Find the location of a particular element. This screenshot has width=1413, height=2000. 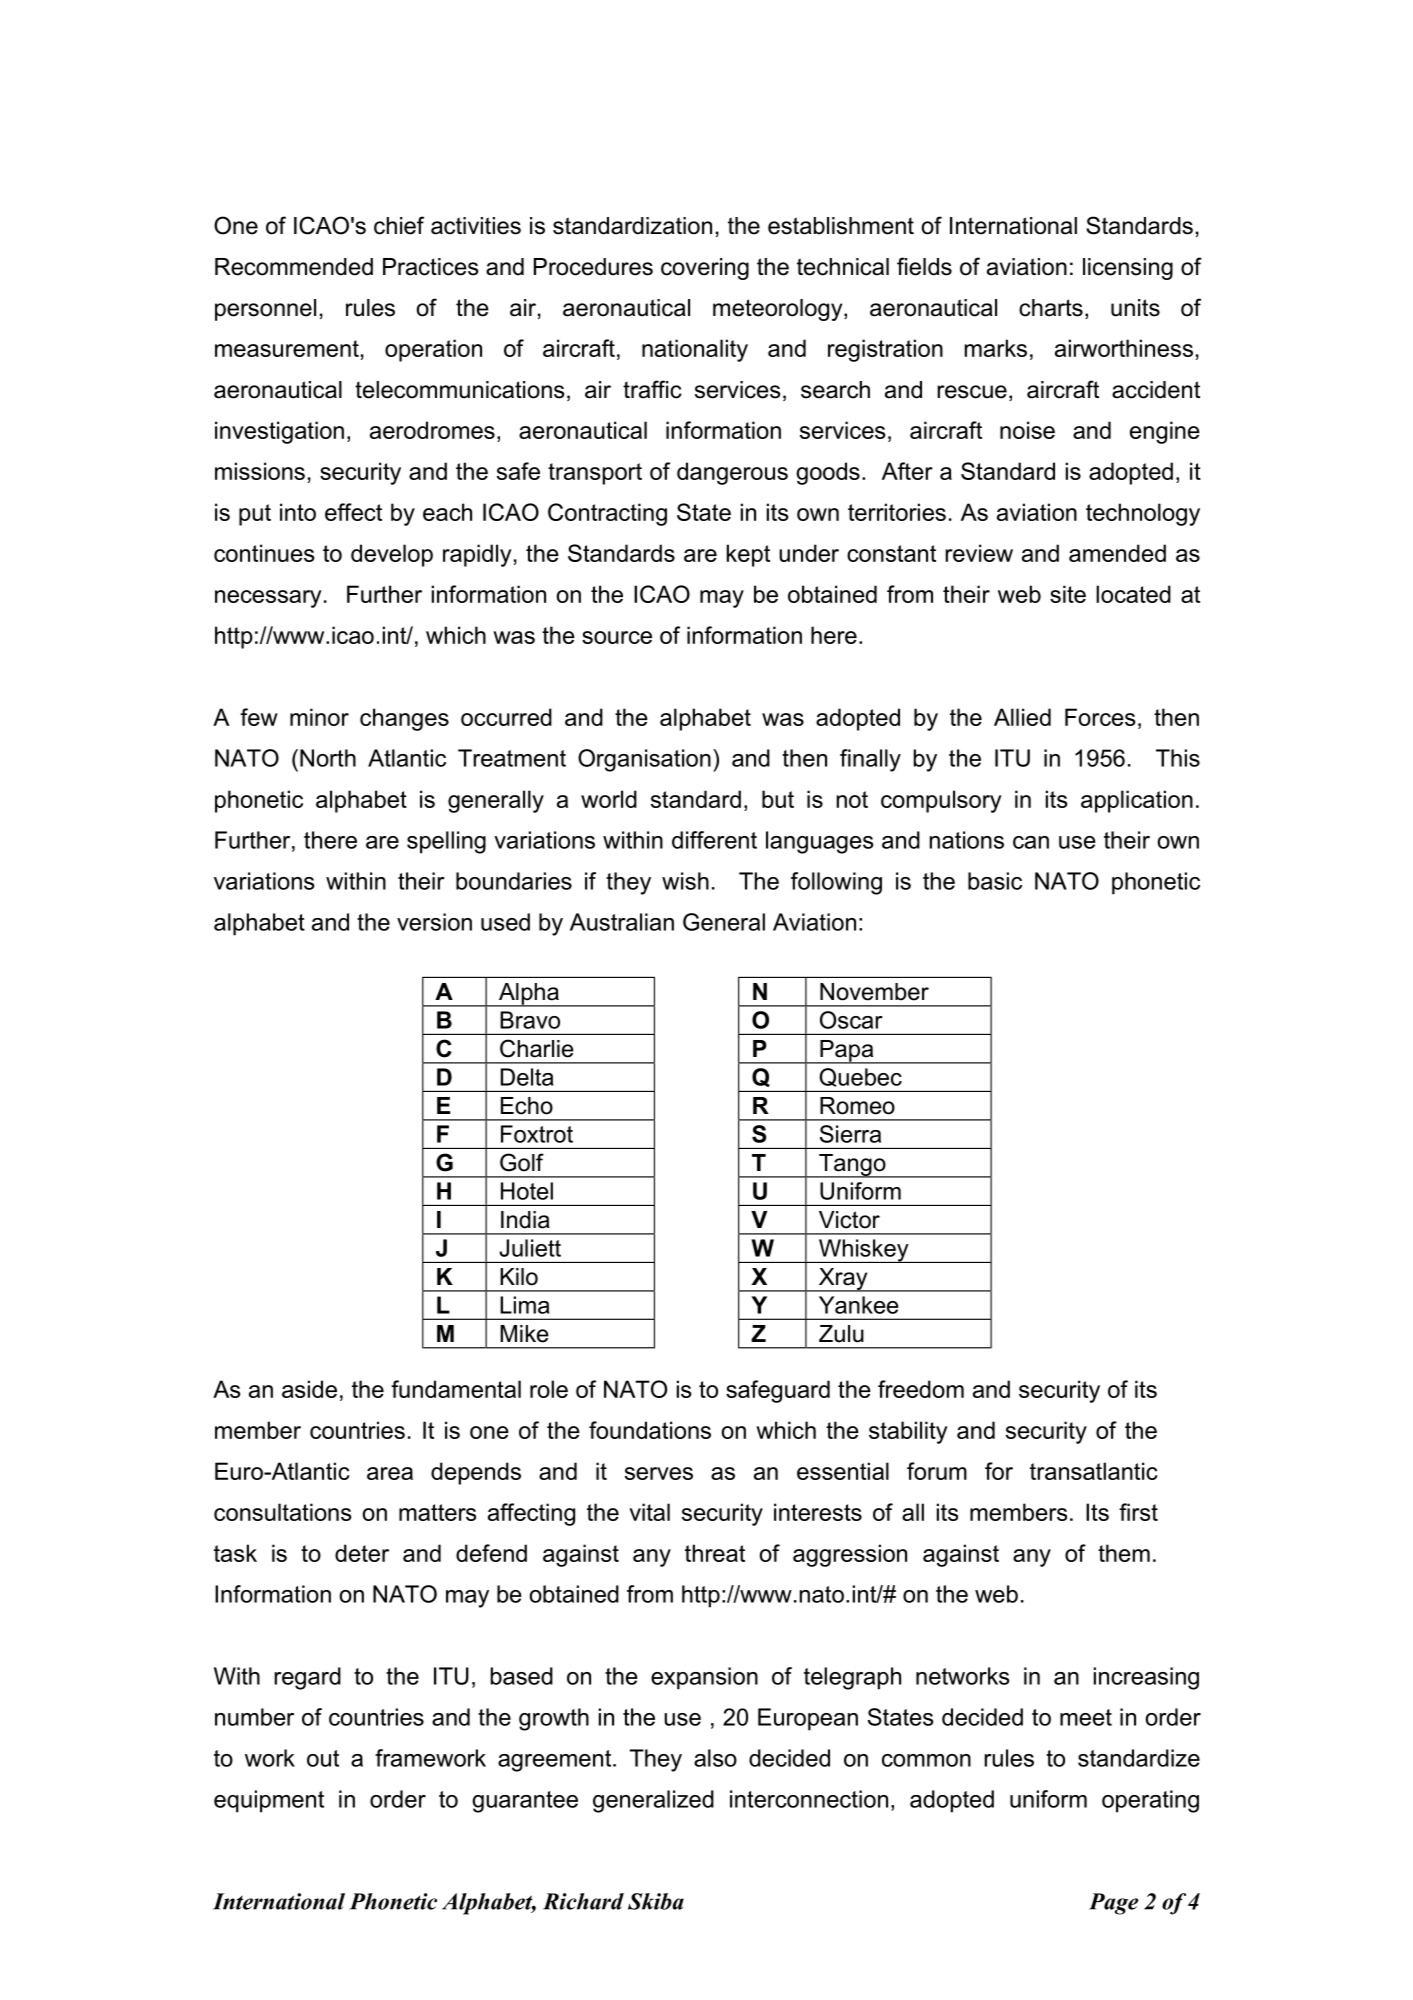

equipment is located at coordinates (269, 1801).
